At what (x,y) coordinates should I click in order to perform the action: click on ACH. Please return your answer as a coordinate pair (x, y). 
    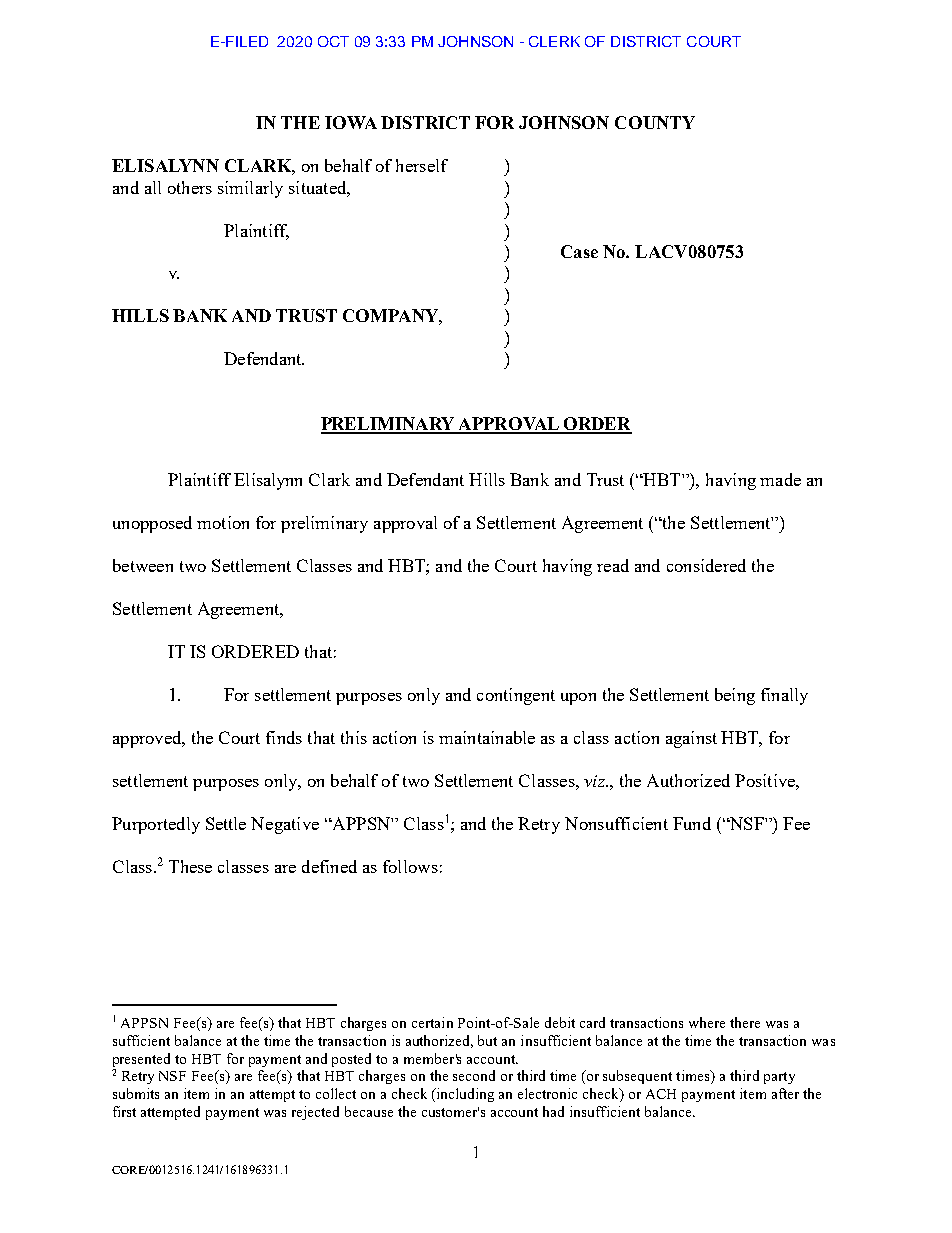
    Looking at the image, I should click on (661, 1094).
